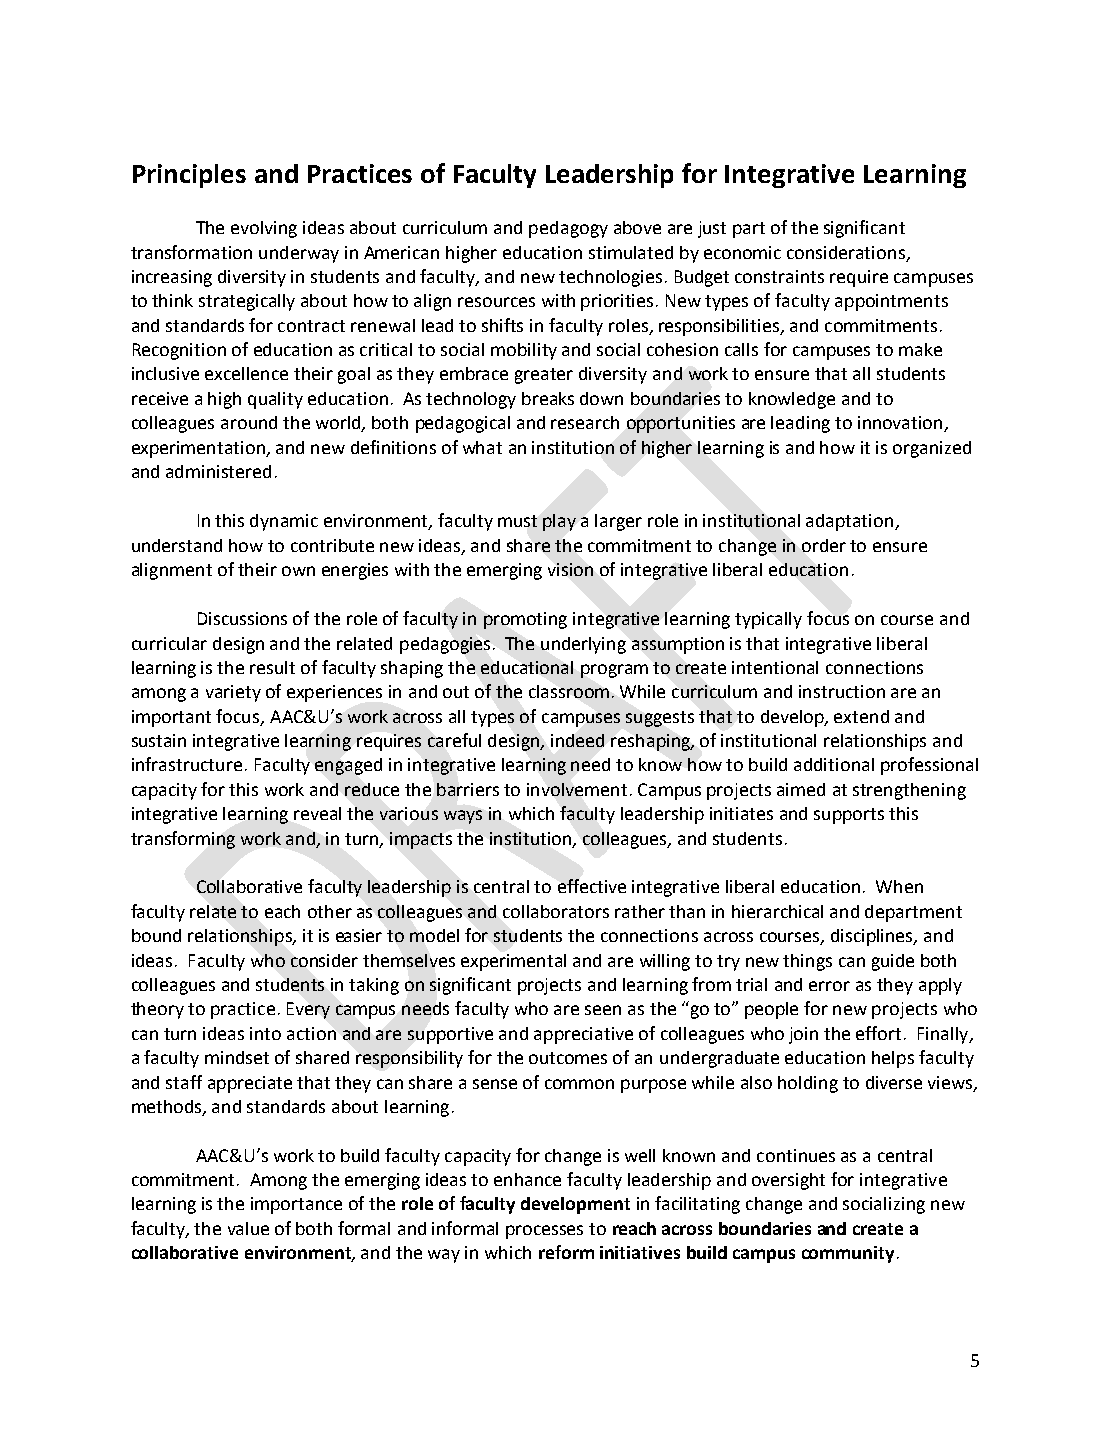 Image resolution: width=1111 pixels, height=1438 pixels. Describe the element at coordinates (264, 229) in the screenshot. I see `evolving` at that location.
